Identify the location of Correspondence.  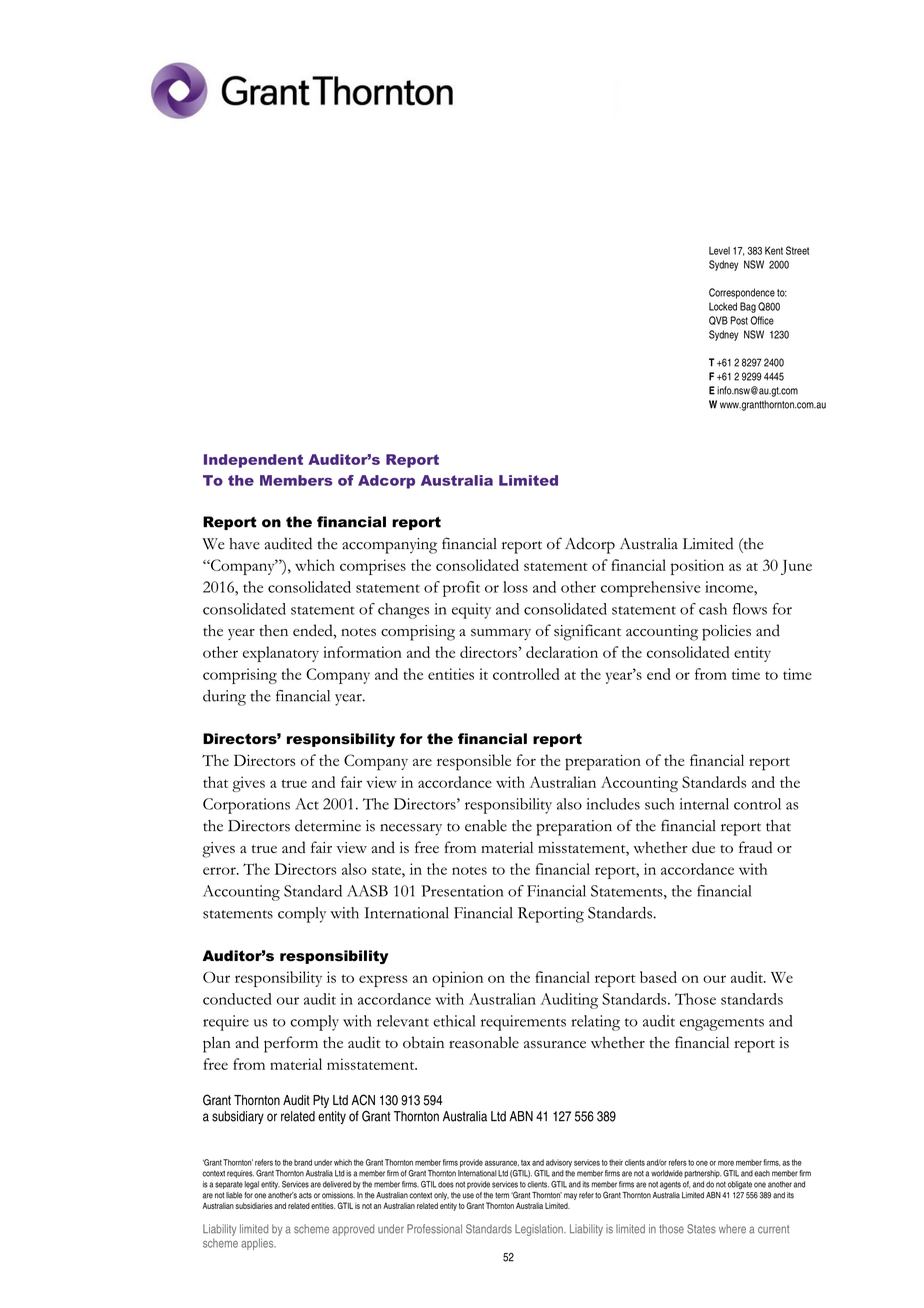
(742, 293).
